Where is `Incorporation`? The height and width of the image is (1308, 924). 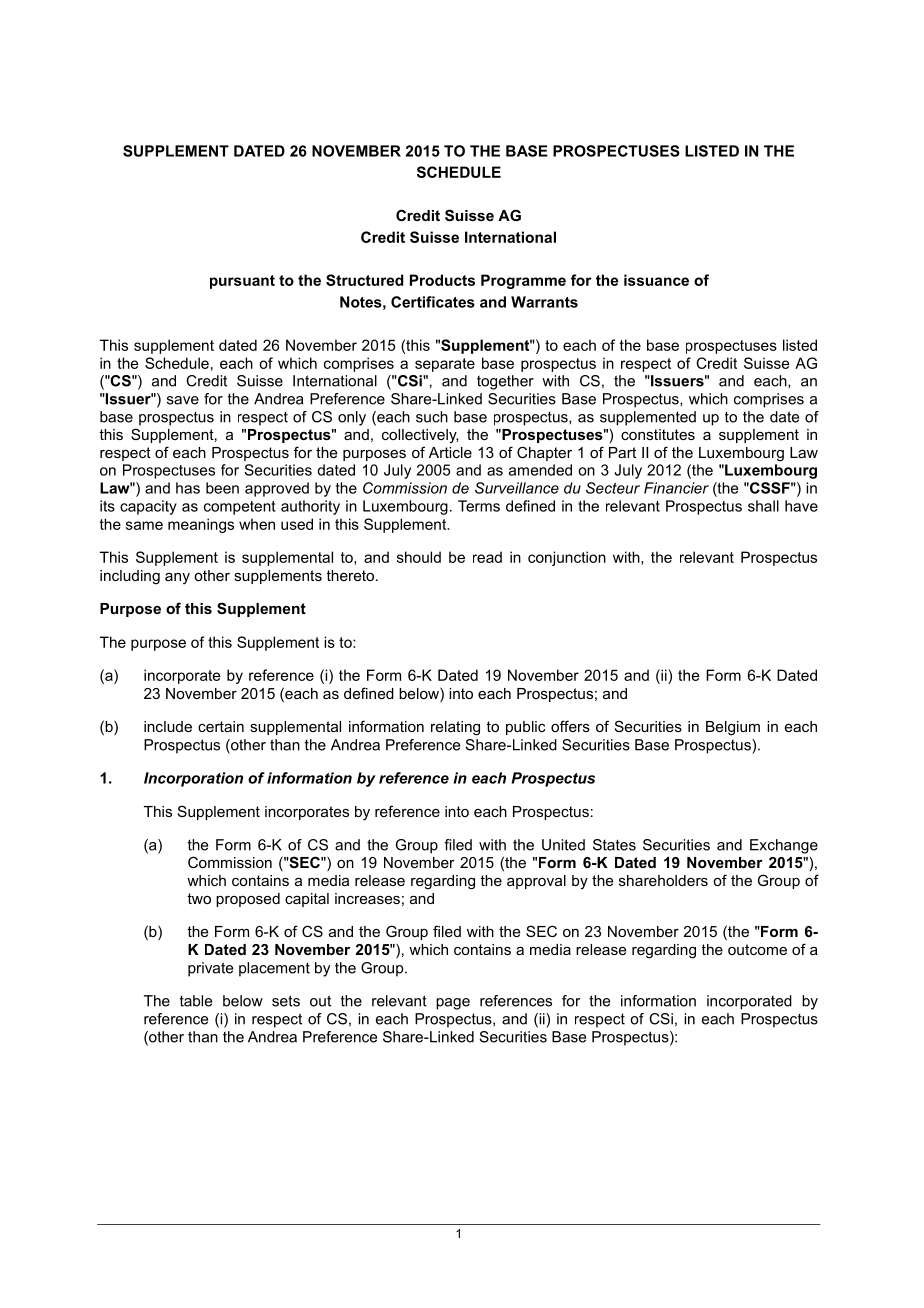 Incorporation is located at coordinates (193, 779).
